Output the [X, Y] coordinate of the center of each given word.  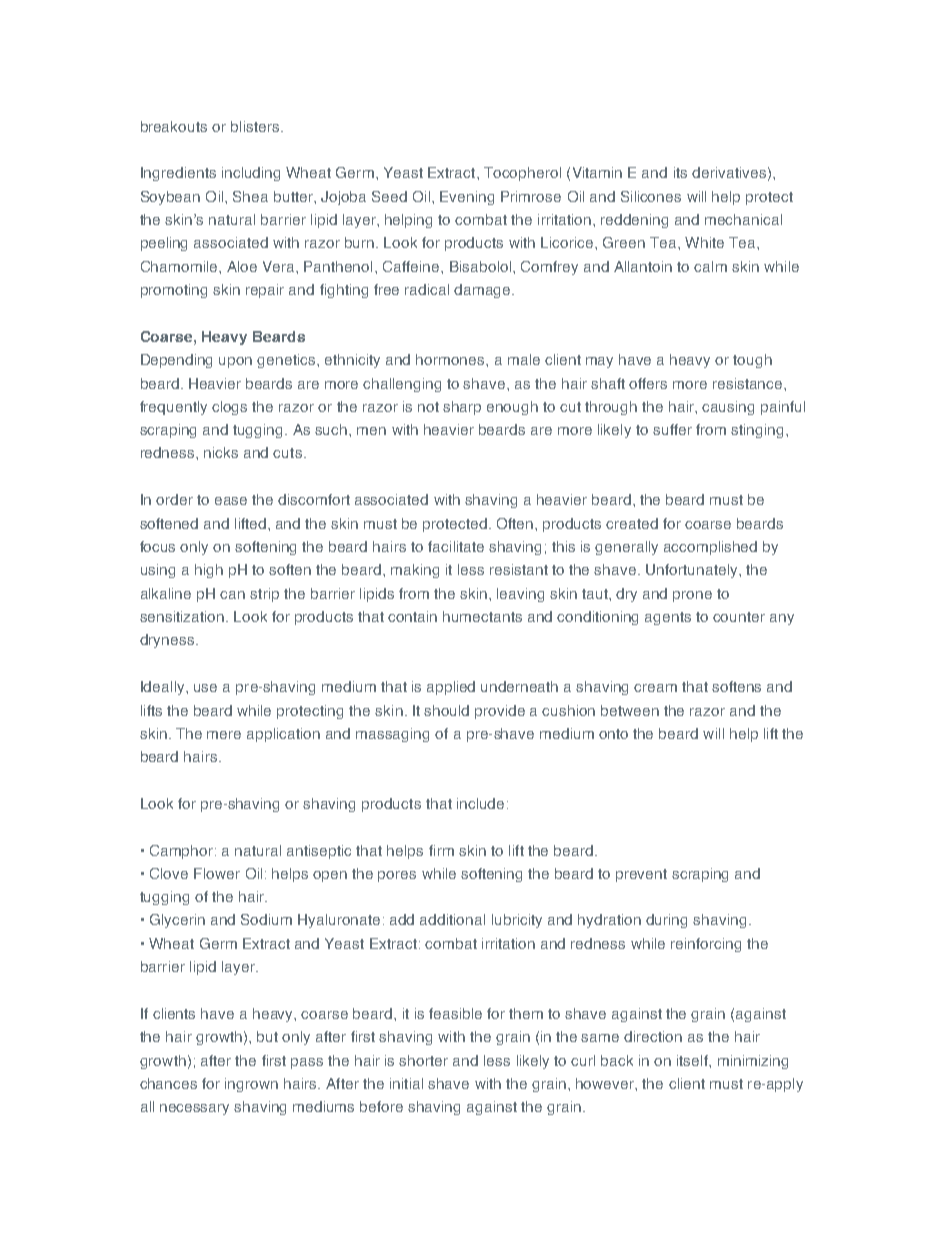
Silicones [651, 196]
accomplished [710, 548]
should [446, 710]
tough [752, 361]
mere [224, 735]
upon [235, 362]
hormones [451, 359]
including [251, 174]
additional [452, 919]
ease [231, 501]
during [666, 921]
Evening [467, 198]
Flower [217, 873]
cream [655, 688]
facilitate [456, 546]
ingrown [251, 1085]
